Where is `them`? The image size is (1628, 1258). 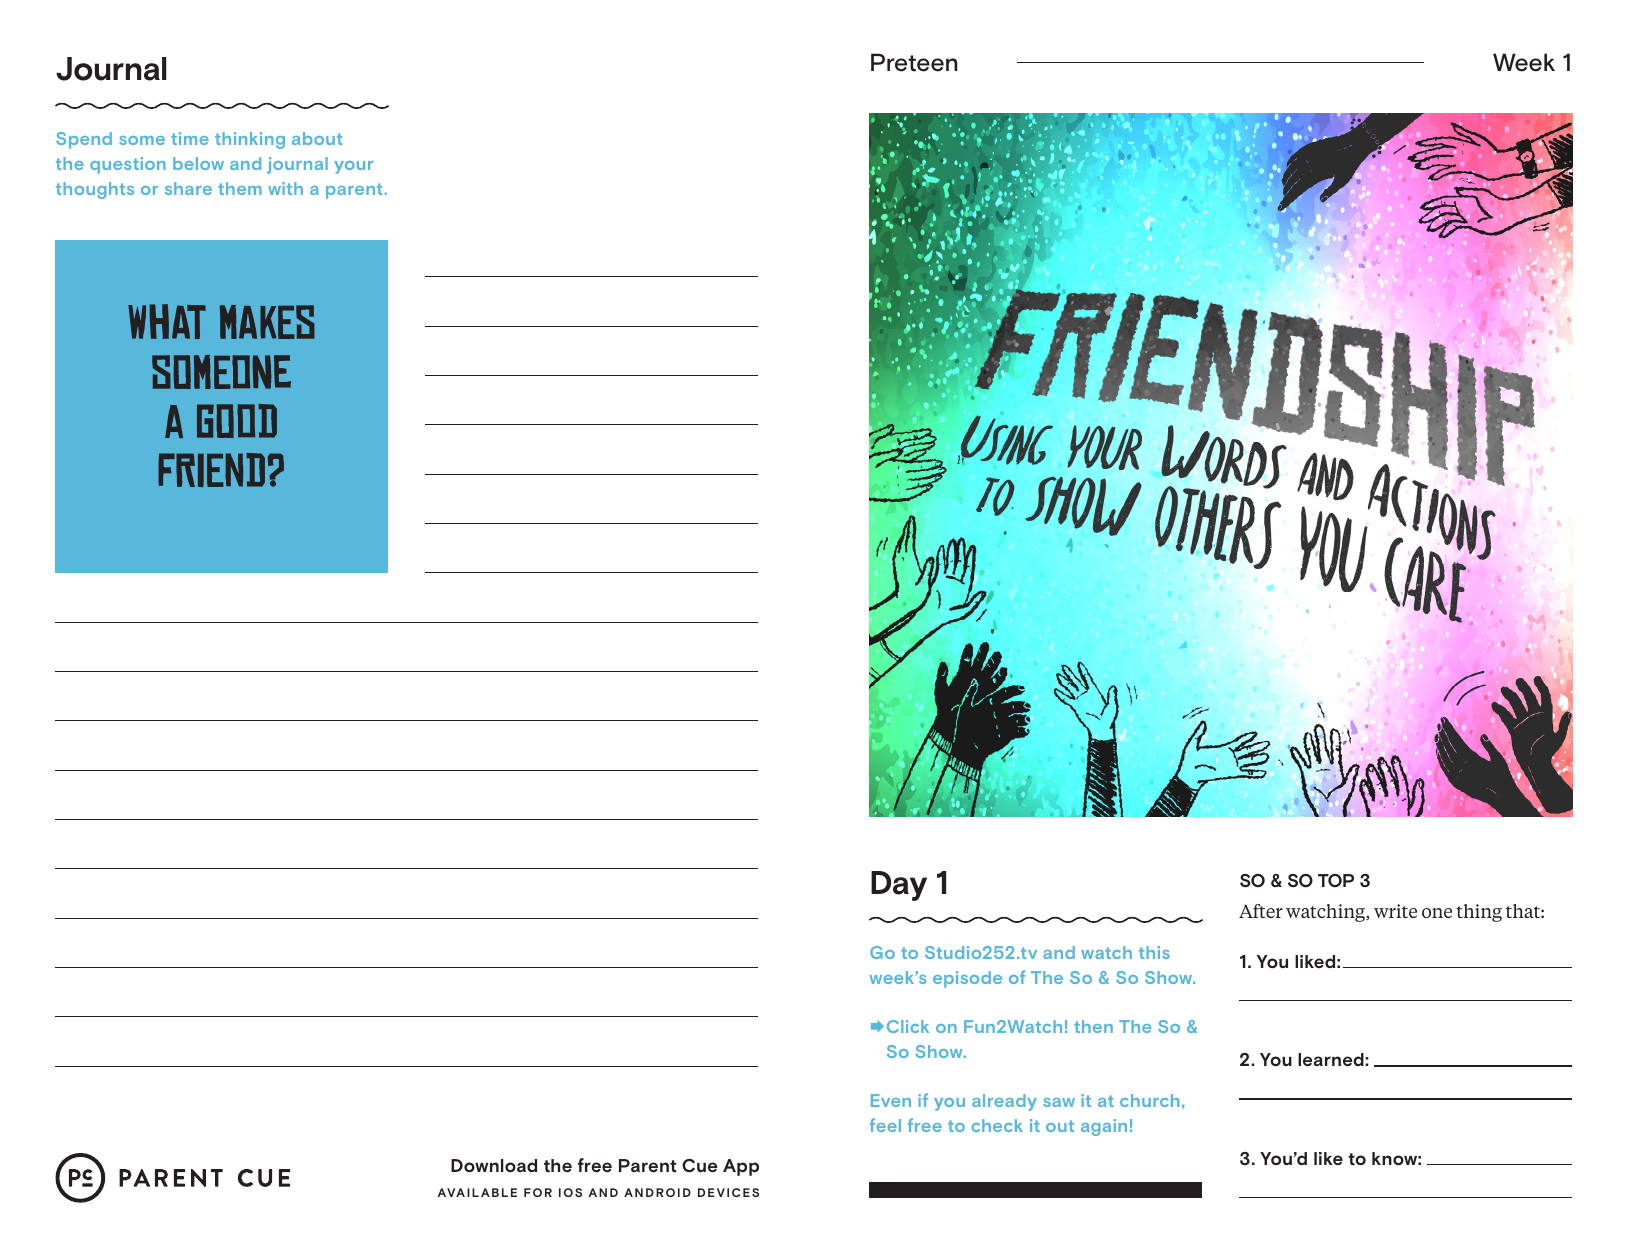 them is located at coordinates (240, 188).
